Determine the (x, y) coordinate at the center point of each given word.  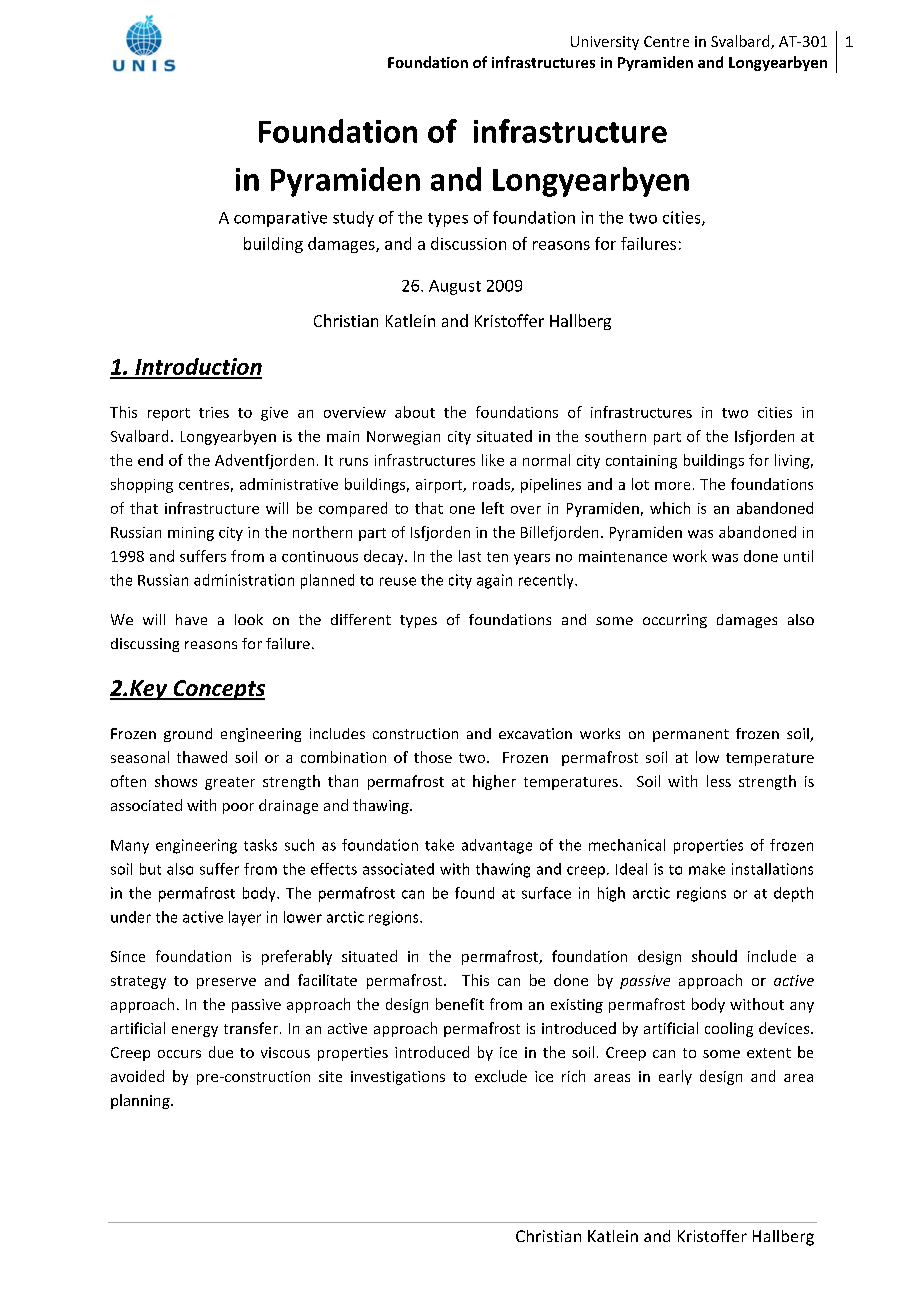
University (605, 43)
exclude (501, 1076)
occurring (675, 621)
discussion (468, 243)
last (470, 556)
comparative (280, 219)
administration (244, 580)
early (675, 1077)
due (221, 1052)
